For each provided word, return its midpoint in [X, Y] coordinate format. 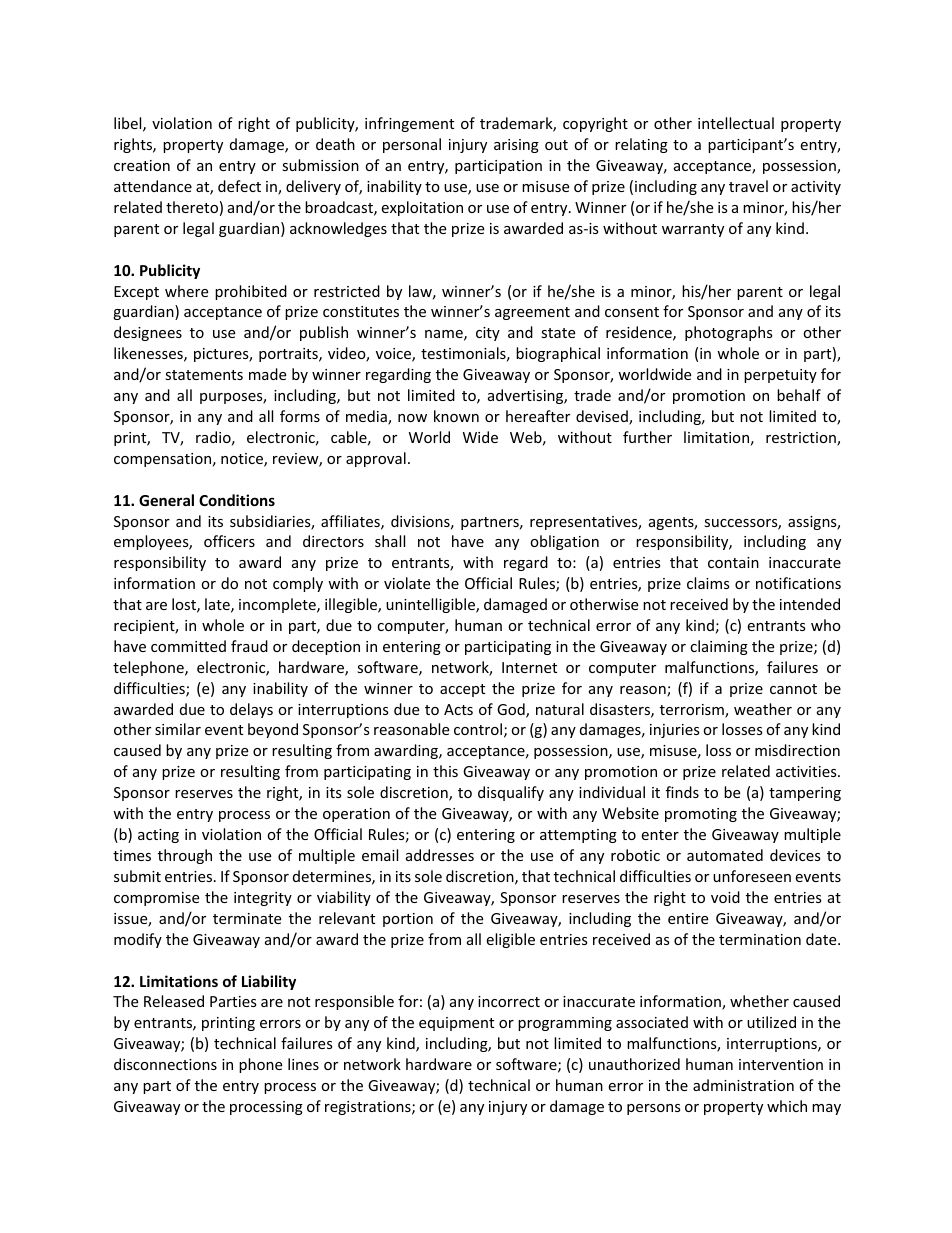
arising [516, 146]
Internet [529, 667]
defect [239, 186]
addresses [440, 855]
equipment [456, 1024]
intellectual [736, 123]
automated [725, 855]
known [456, 416]
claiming [719, 647]
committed [188, 646]
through [185, 856]
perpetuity [780, 376]
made [267, 374]
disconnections [165, 1064]
